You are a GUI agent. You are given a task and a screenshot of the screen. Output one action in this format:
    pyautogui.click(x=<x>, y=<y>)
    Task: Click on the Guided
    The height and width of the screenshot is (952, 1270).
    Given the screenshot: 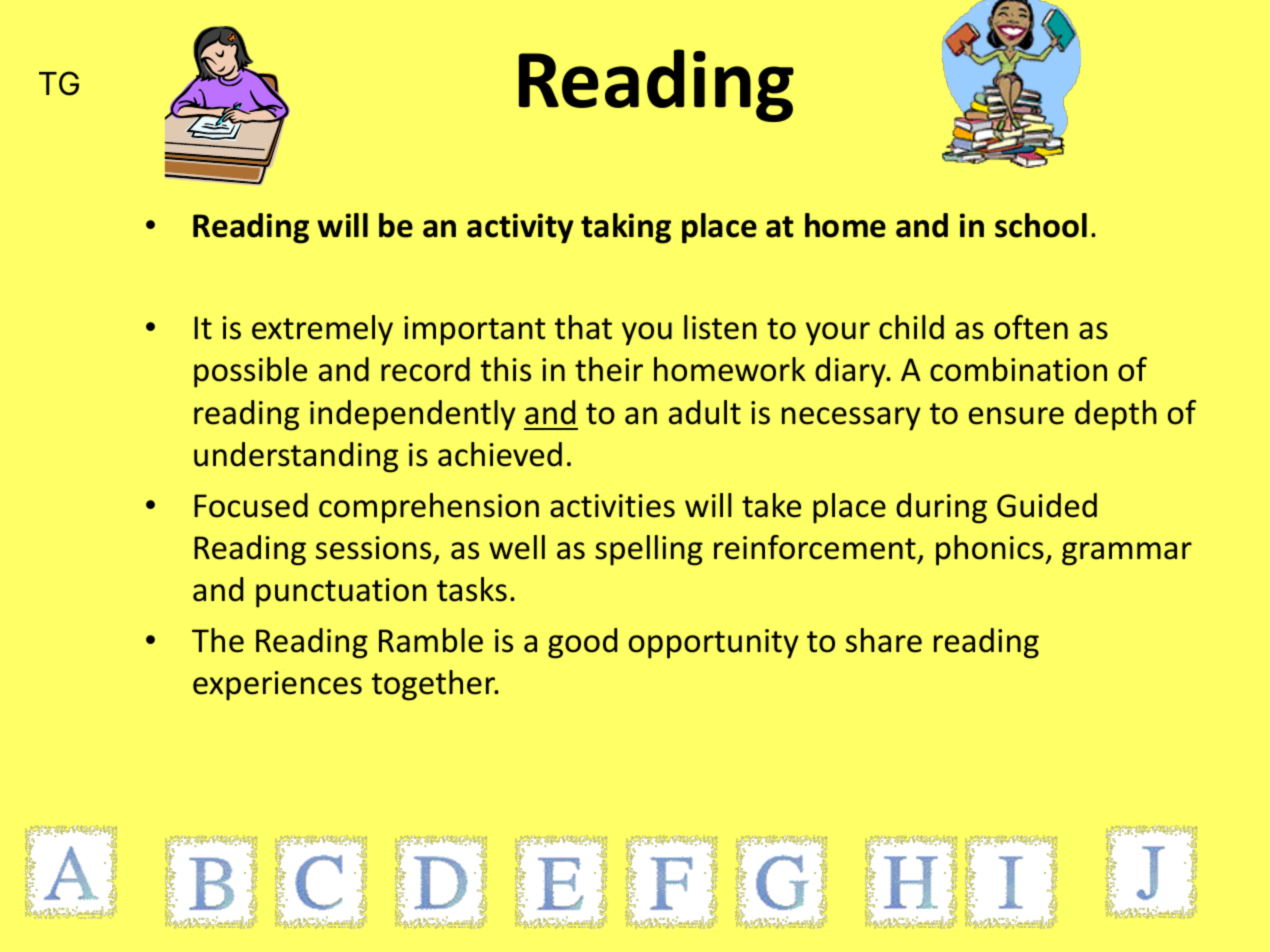 What is the action you would take?
    pyautogui.click(x=1047, y=505)
